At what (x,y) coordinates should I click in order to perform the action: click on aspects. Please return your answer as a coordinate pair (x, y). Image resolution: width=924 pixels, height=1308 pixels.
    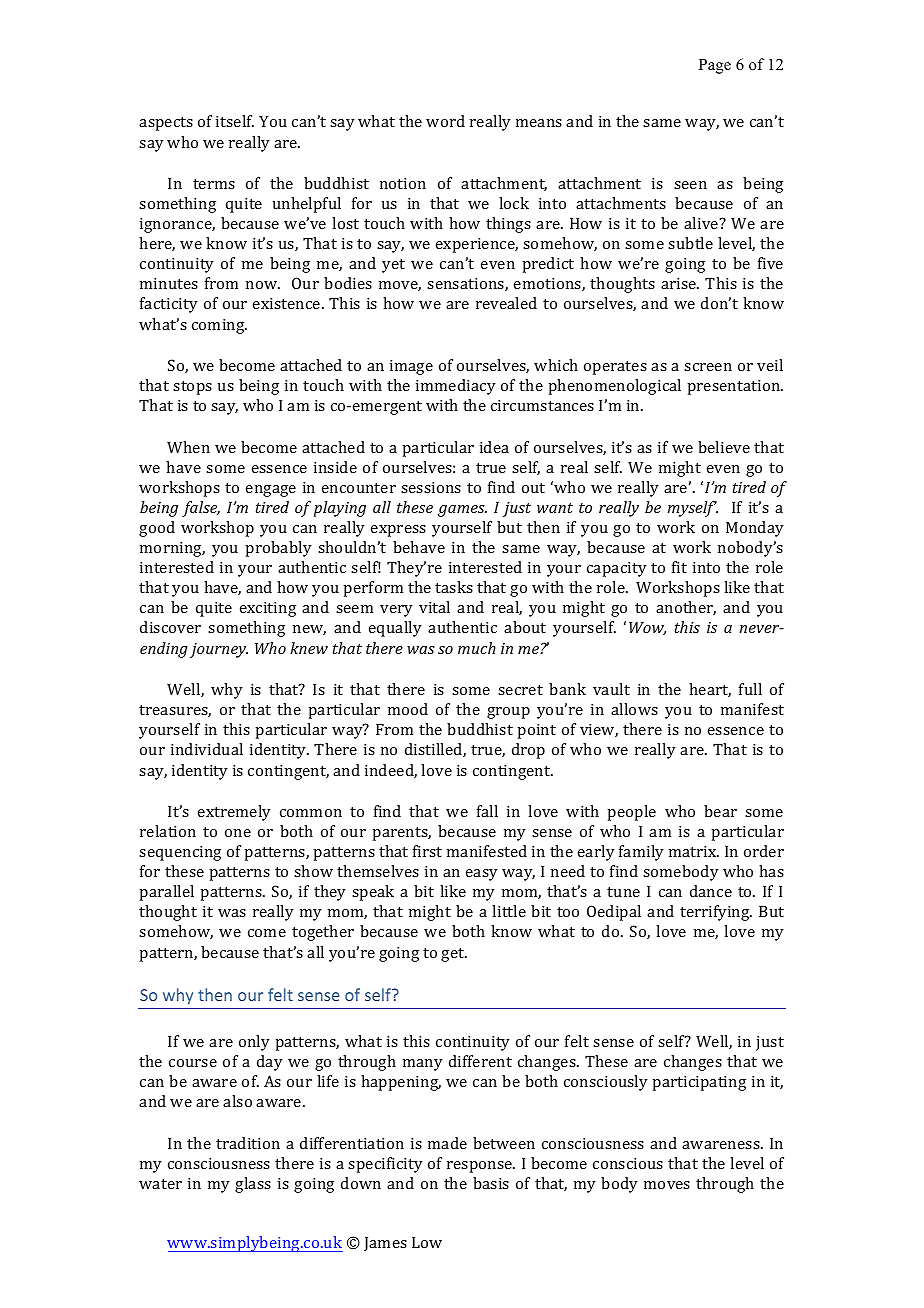
    Looking at the image, I should click on (166, 124).
